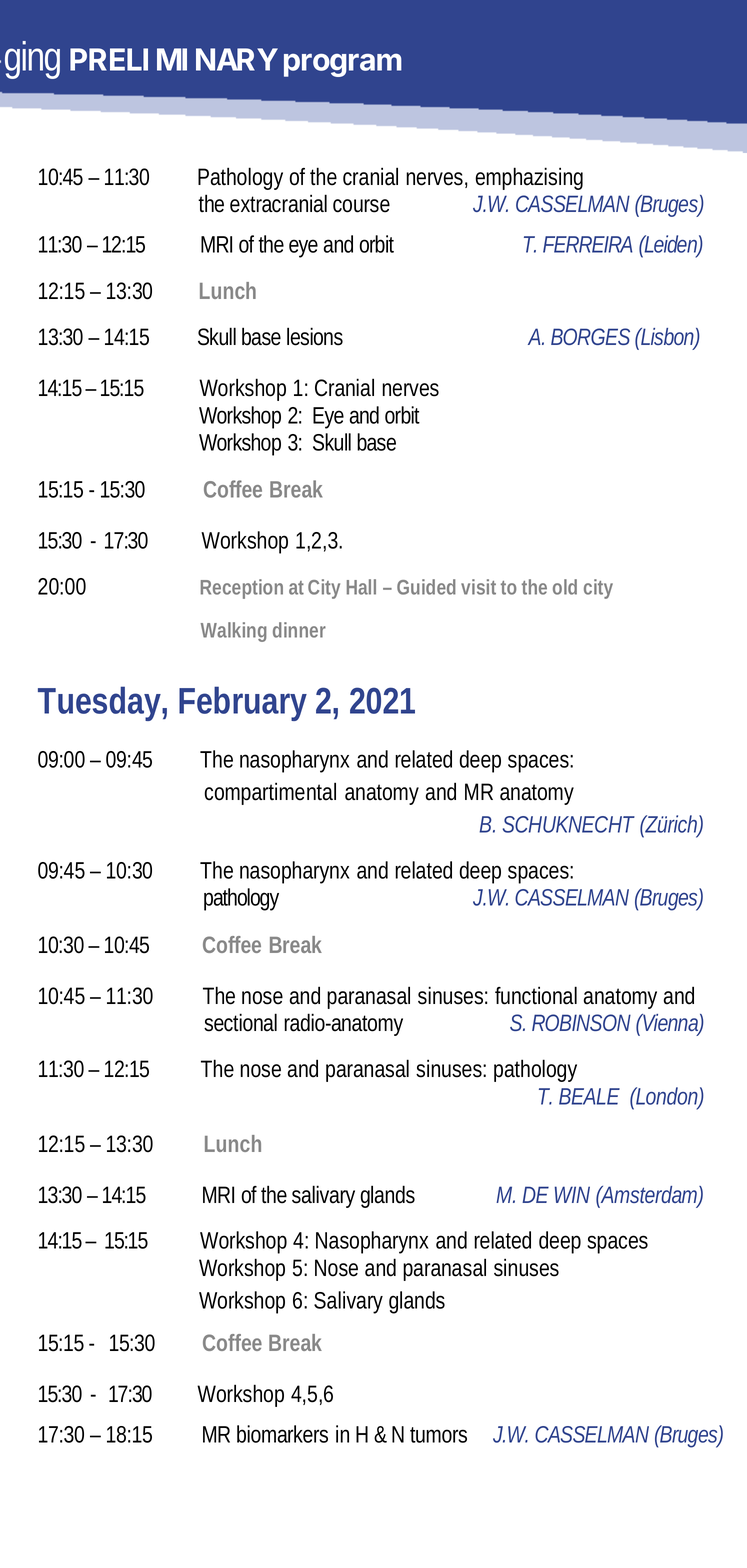 The width and height of the screenshot is (747, 1568). Describe the element at coordinates (361, 206) in the screenshot. I see `course` at that location.
